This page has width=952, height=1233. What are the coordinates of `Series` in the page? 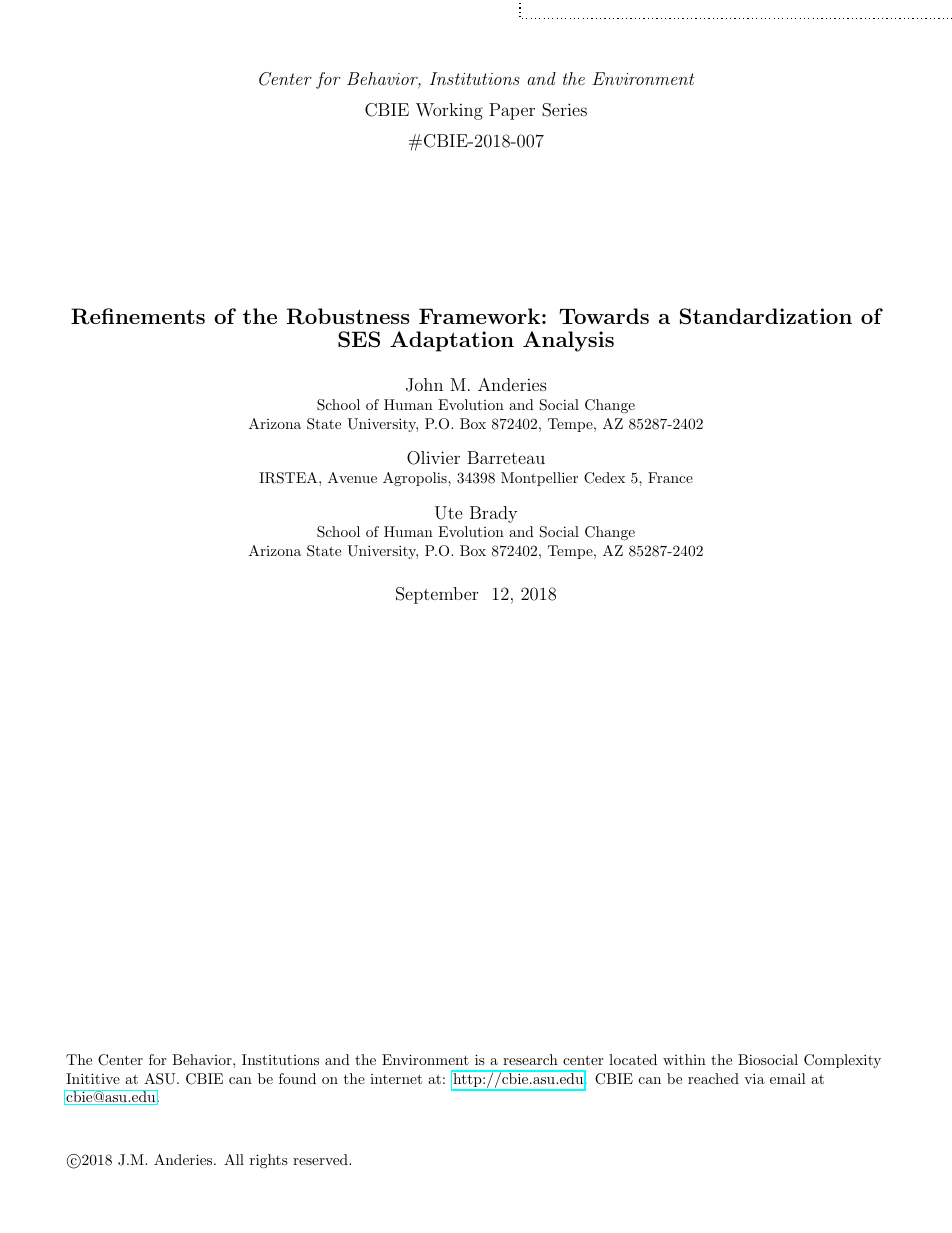 It's located at (564, 110).
